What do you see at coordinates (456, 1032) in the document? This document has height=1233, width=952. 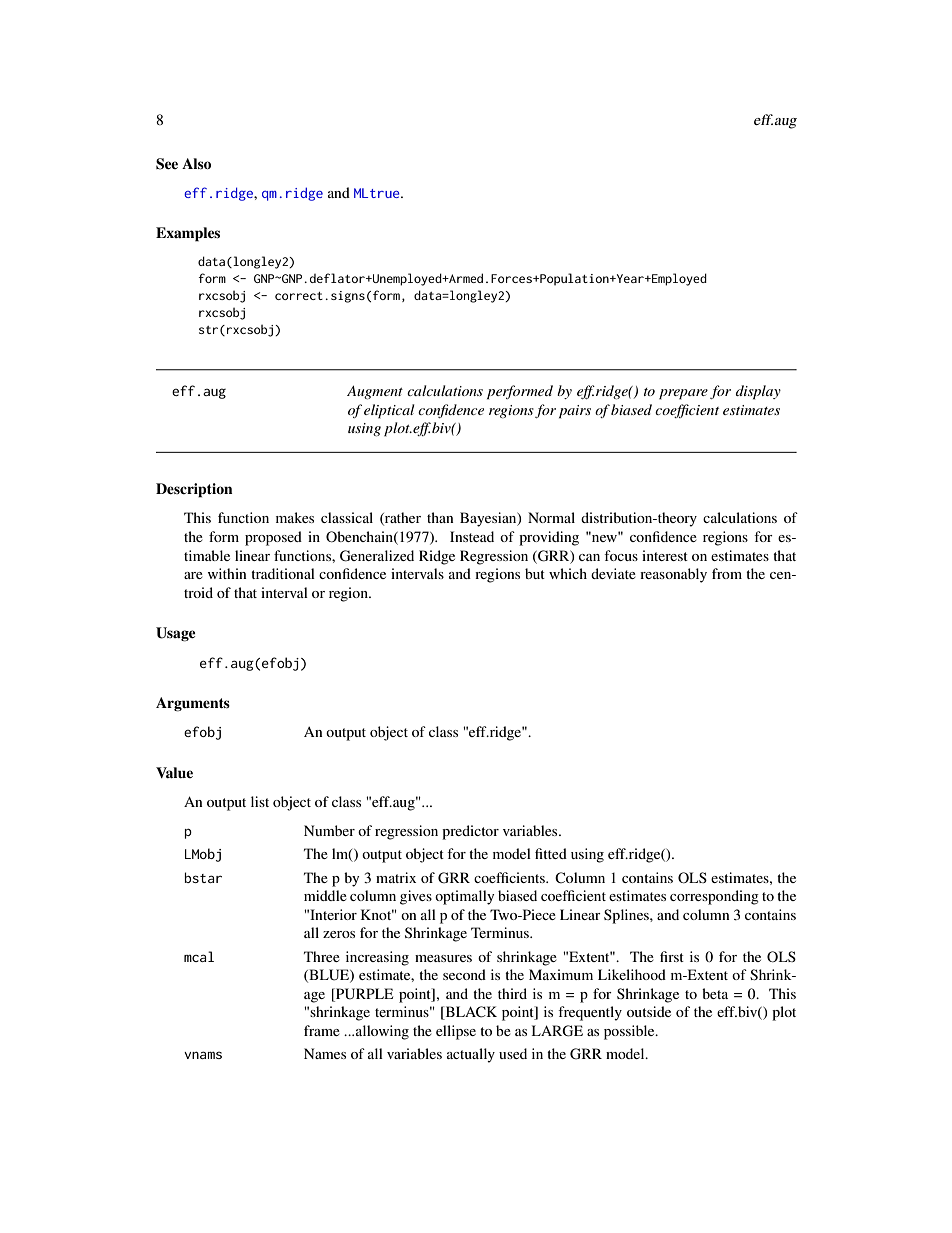 I see `ellipse` at bounding box center [456, 1032].
